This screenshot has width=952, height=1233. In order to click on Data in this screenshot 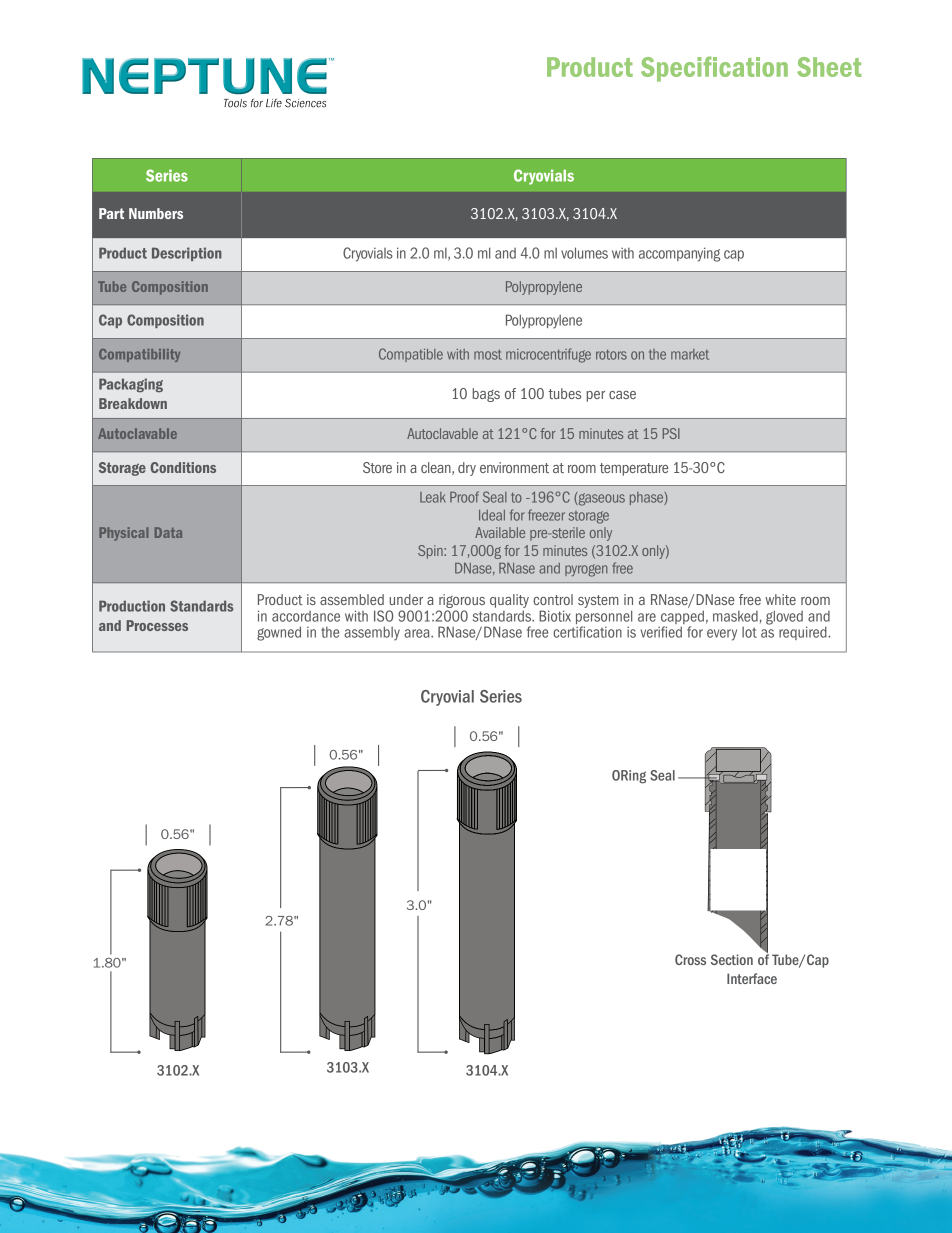, I will do `click(168, 532)`.
